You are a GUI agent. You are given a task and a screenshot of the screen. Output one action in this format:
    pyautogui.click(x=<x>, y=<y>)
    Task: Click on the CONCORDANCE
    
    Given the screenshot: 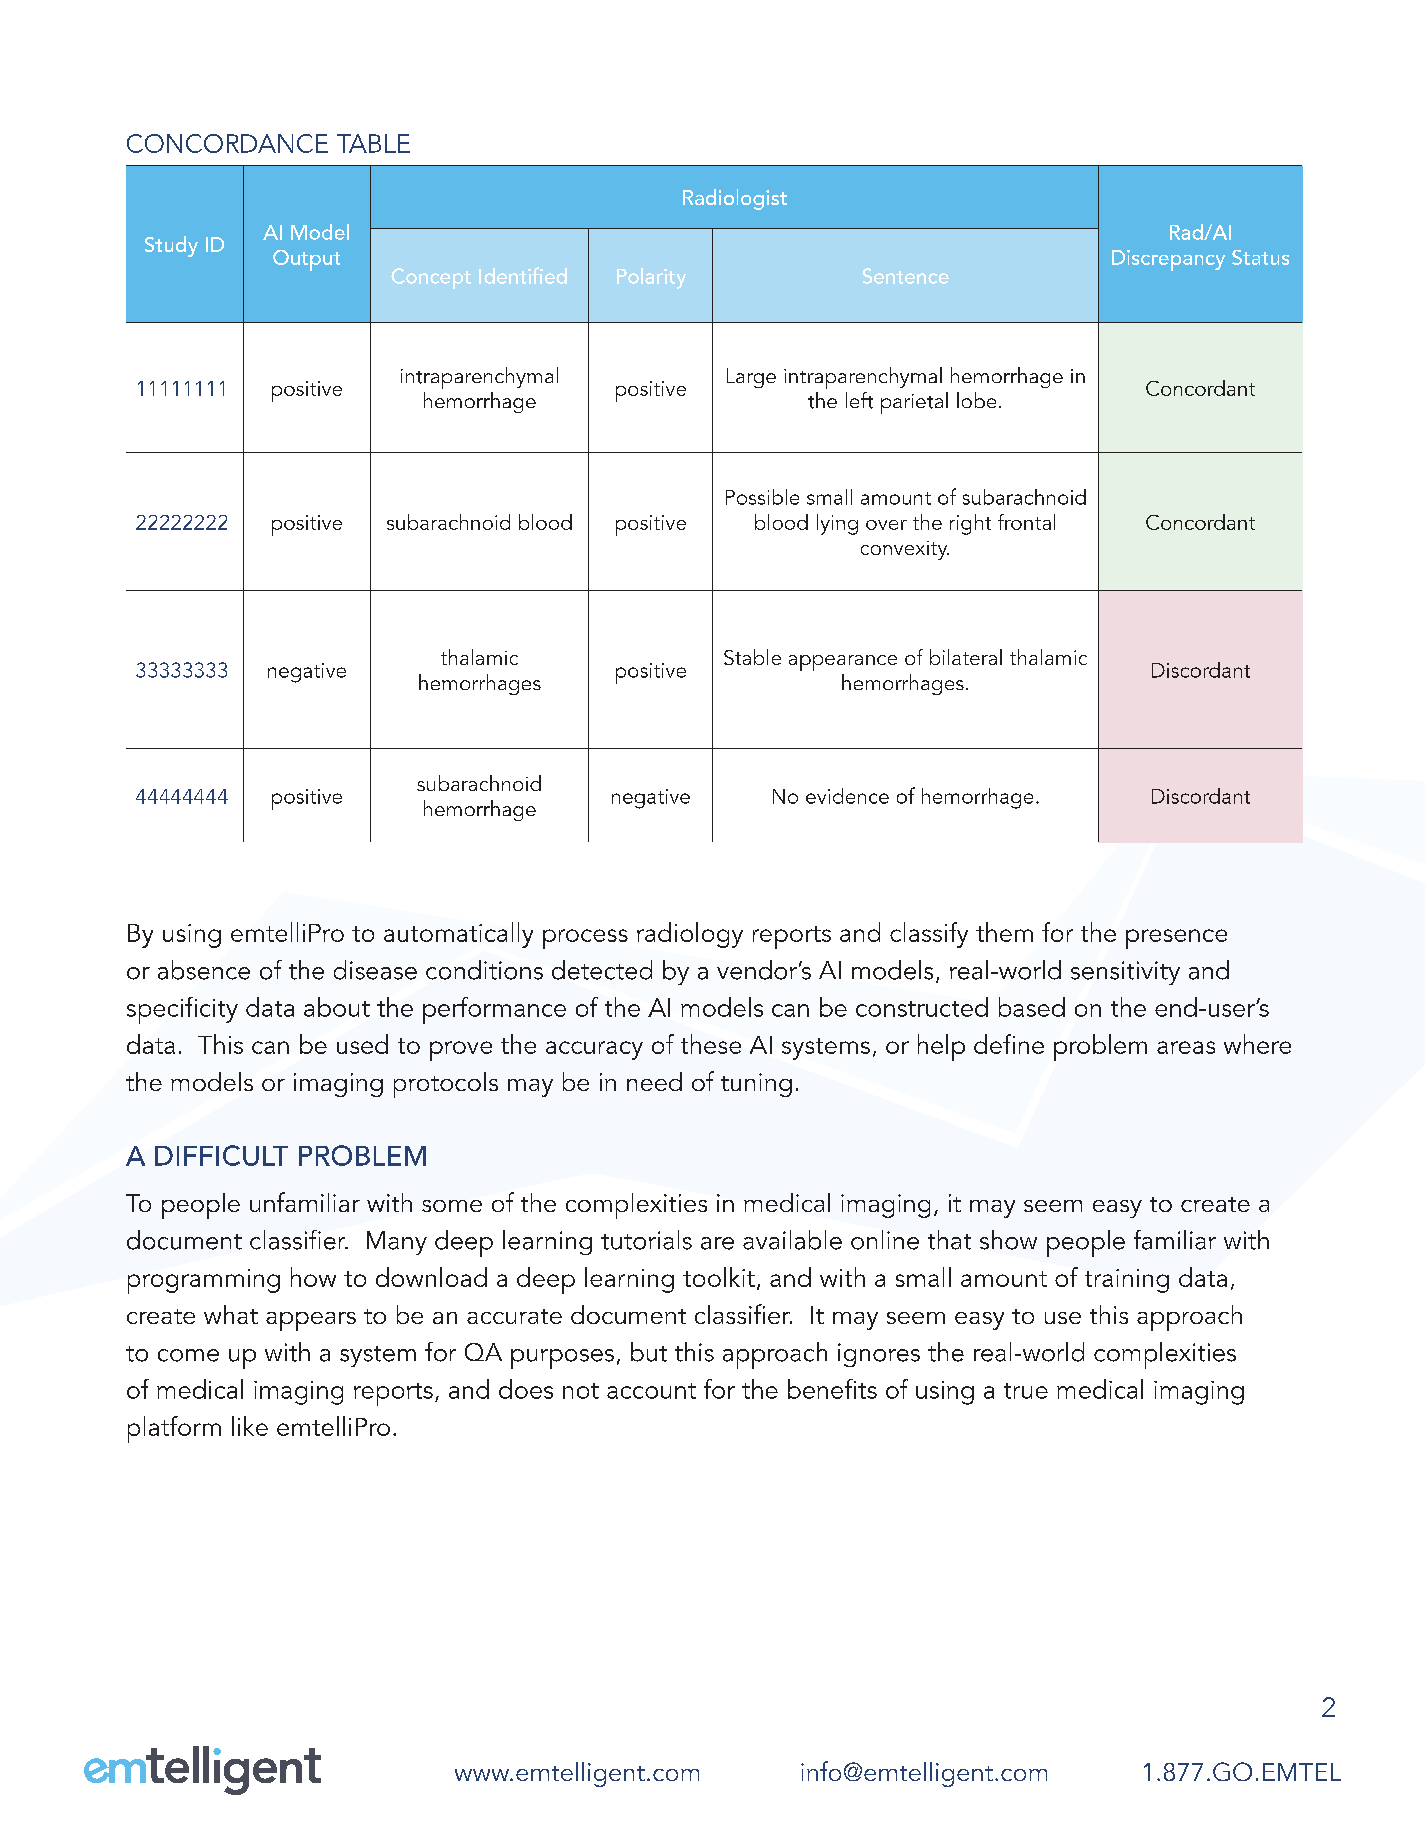 What is the action you would take?
    pyautogui.click(x=227, y=143)
